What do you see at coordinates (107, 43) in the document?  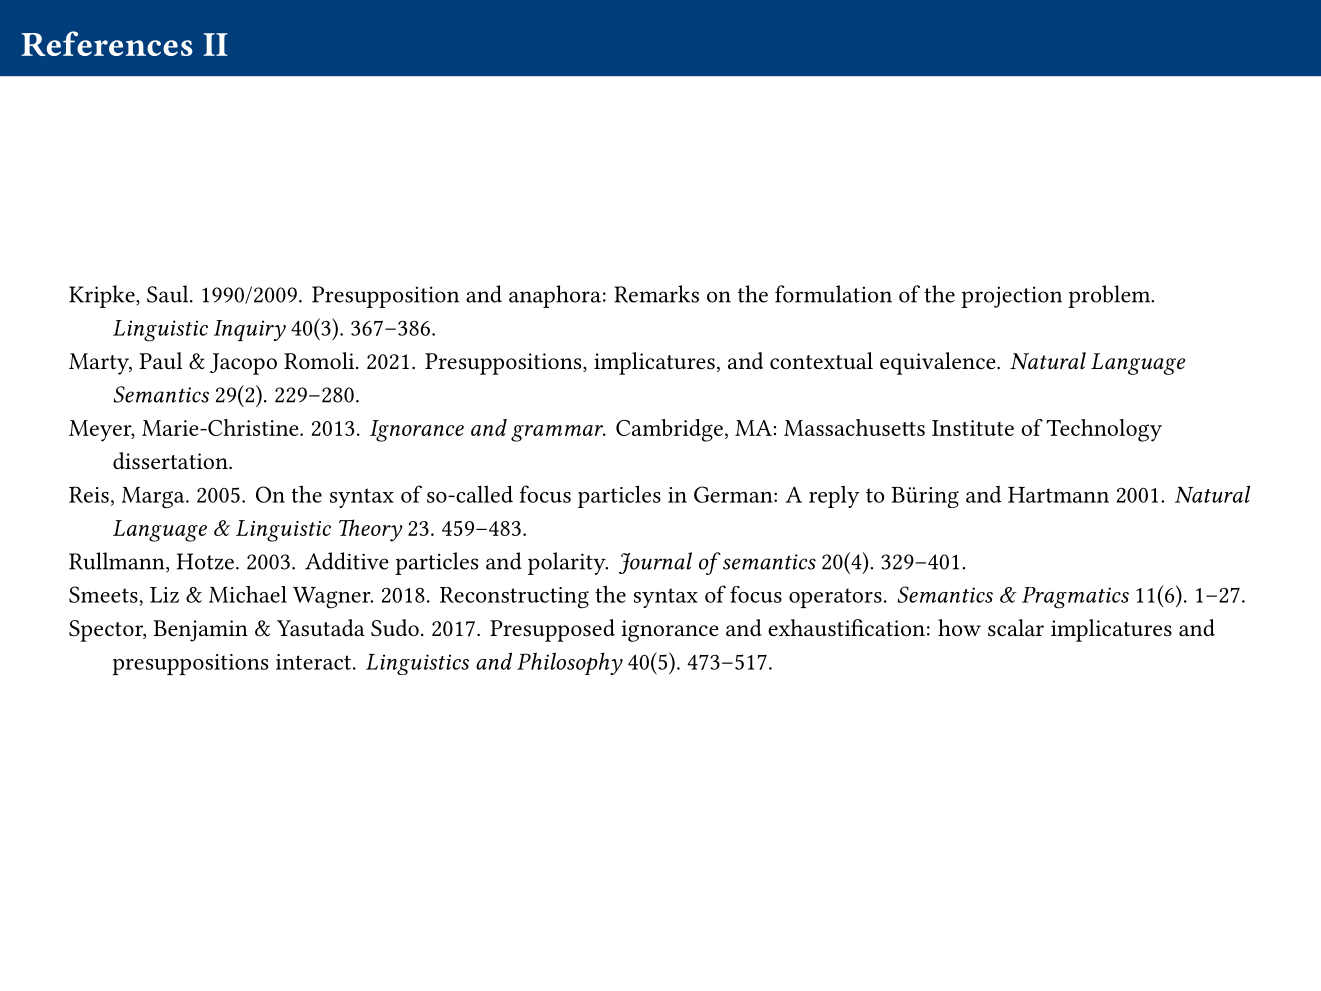 I see `References` at bounding box center [107, 43].
